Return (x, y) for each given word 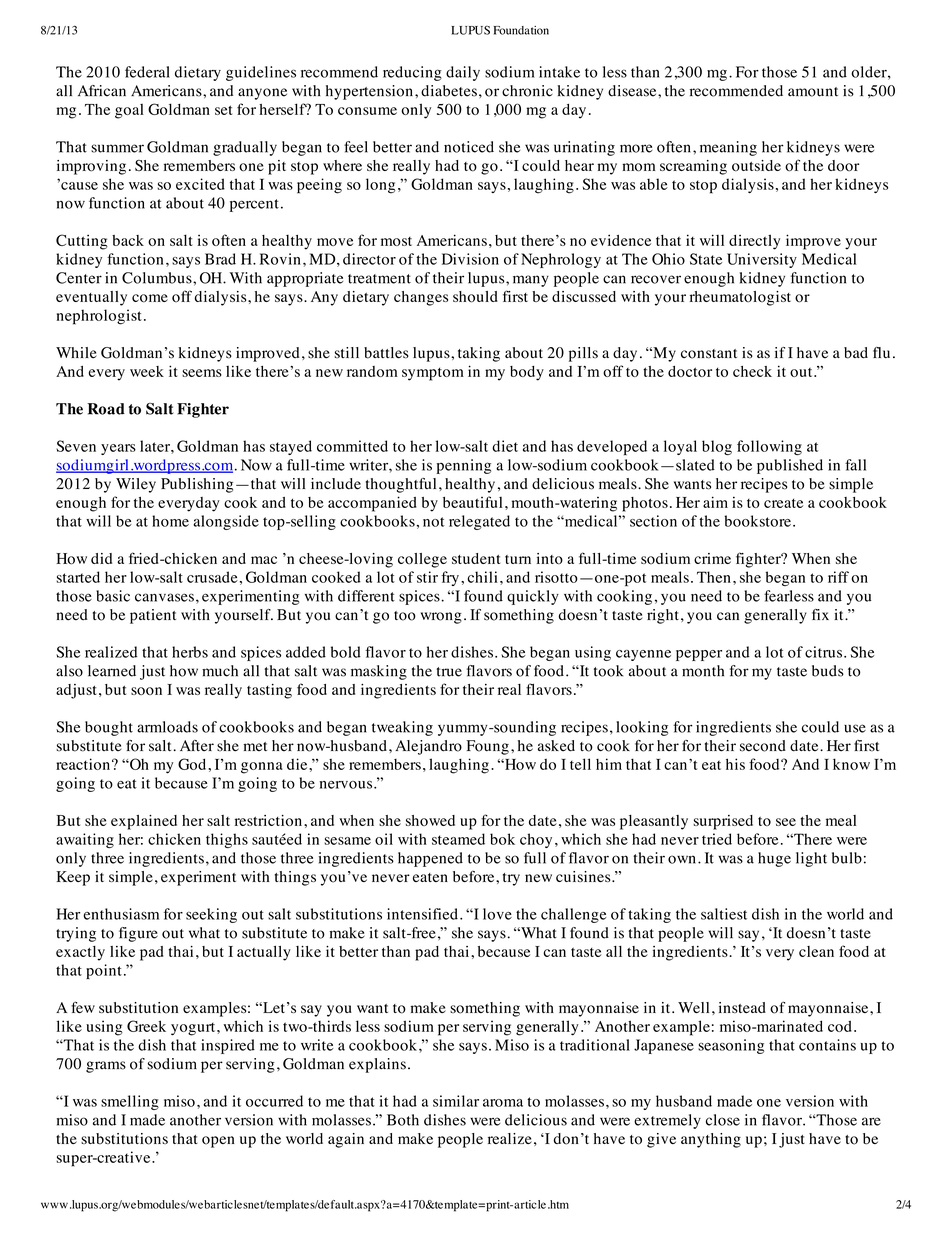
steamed (458, 839)
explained (144, 822)
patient (153, 616)
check (752, 371)
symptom (433, 374)
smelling (130, 1102)
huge (774, 859)
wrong (441, 618)
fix (820, 614)
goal (129, 111)
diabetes (449, 91)
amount (813, 92)
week (147, 371)
